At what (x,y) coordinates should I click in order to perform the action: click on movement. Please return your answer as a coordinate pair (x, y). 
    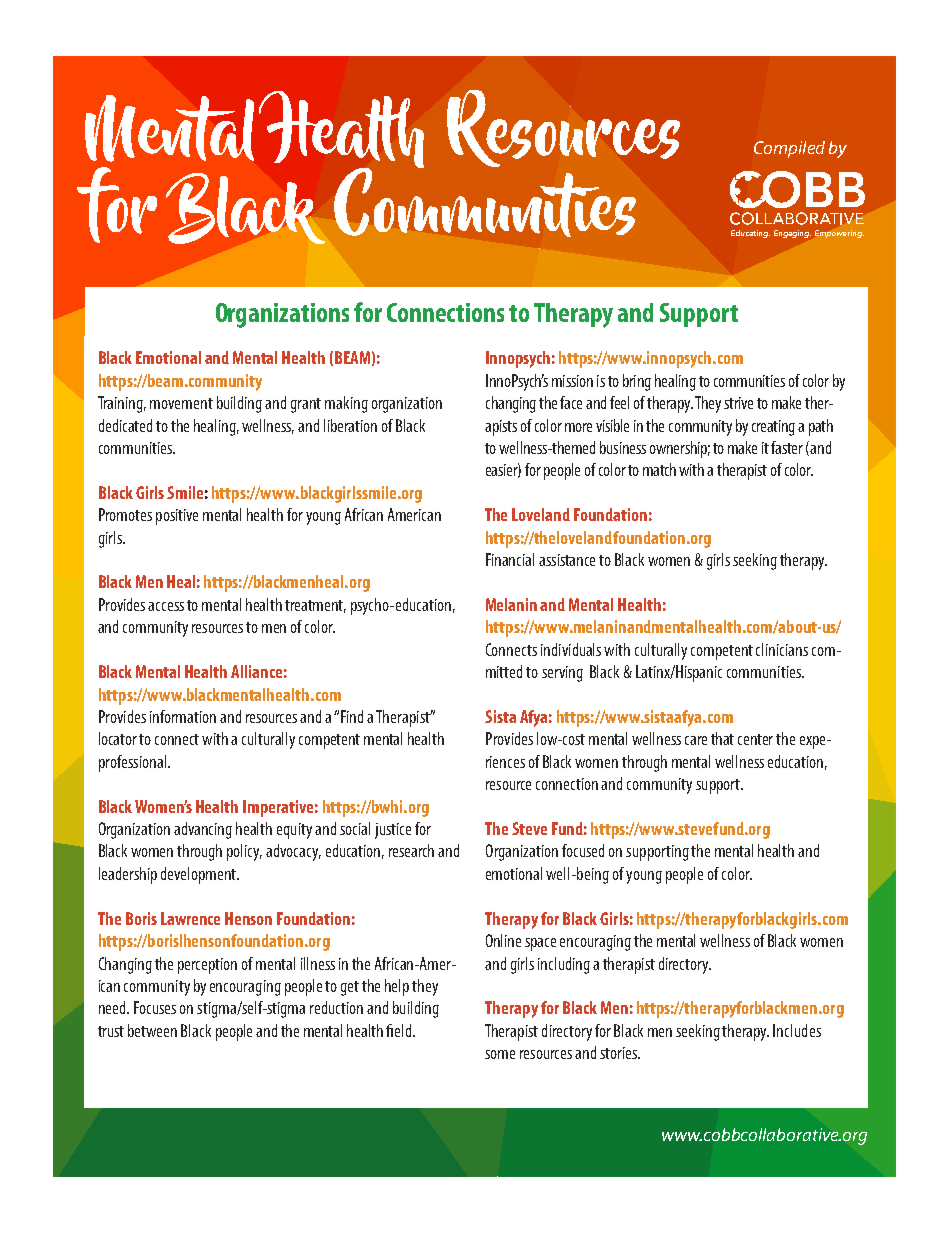
    Looking at the image, I should click on (181, 403).
